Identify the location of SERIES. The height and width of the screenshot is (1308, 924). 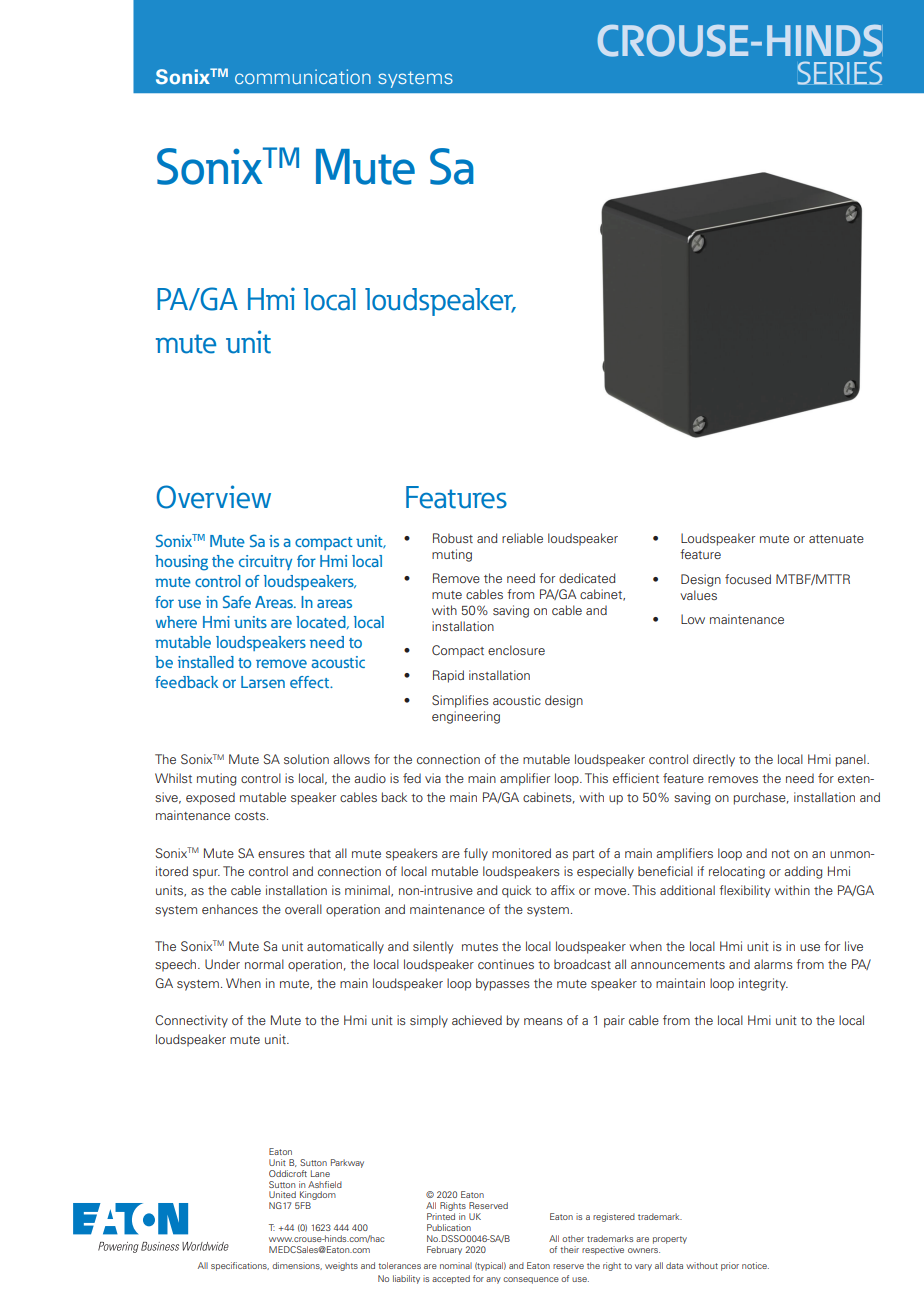
(839, 73).
